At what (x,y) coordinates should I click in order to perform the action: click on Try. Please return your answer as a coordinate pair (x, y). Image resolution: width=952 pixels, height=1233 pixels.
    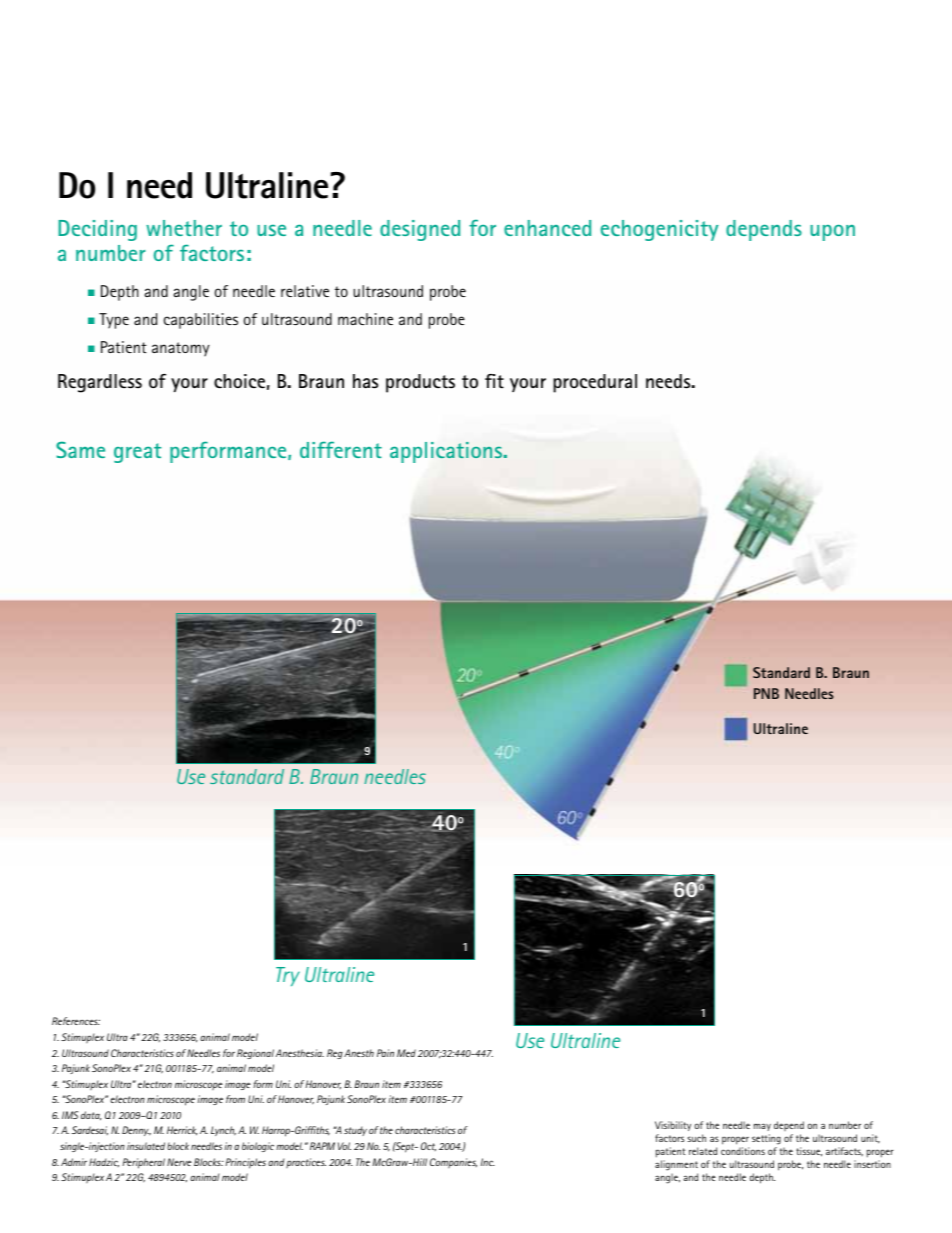
    Looking at the image, I should click on (288, 976).
